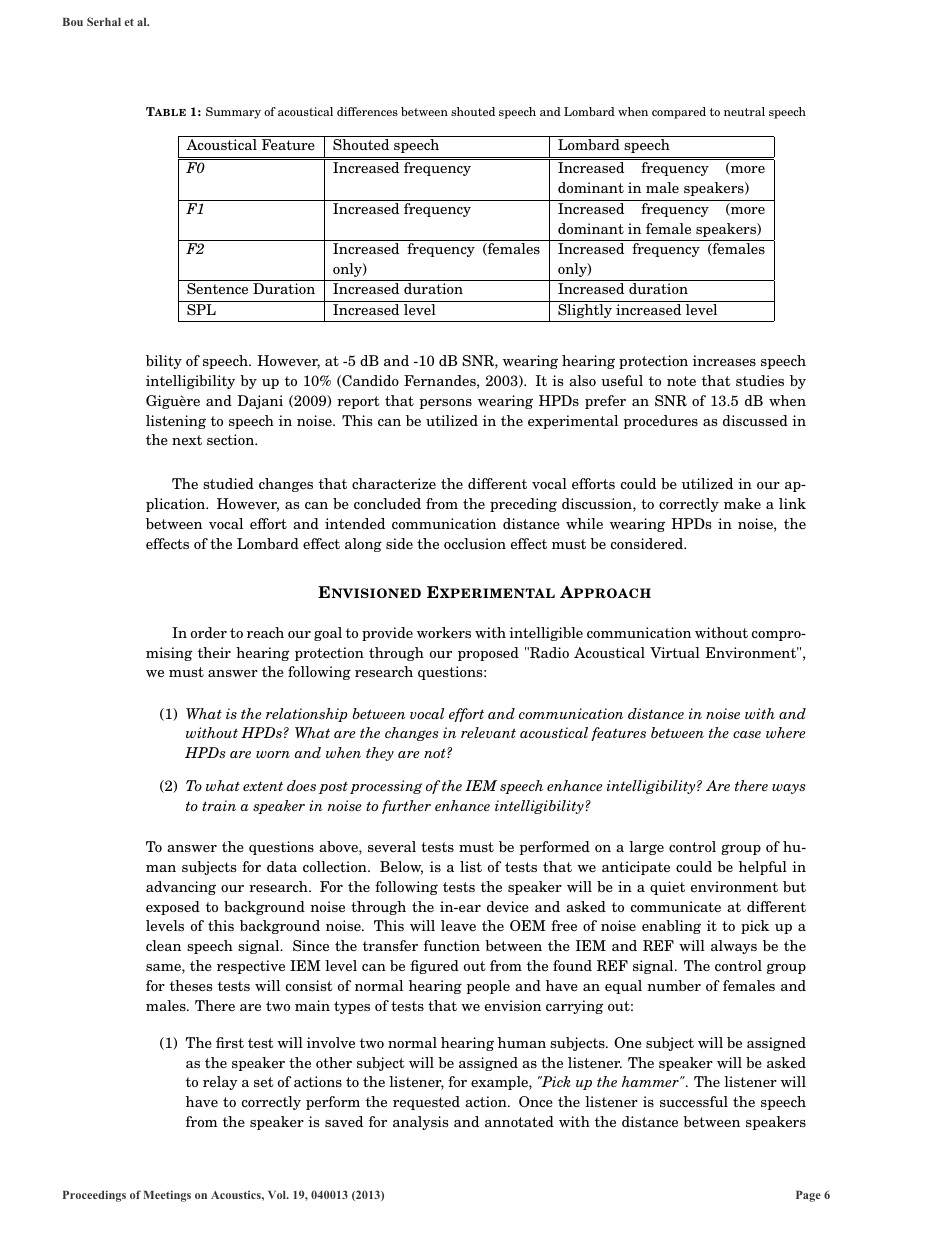  What do you see at coordinates (73, 22) in the screenshot?
I see `Bou` at bounding box center [73, 22].
